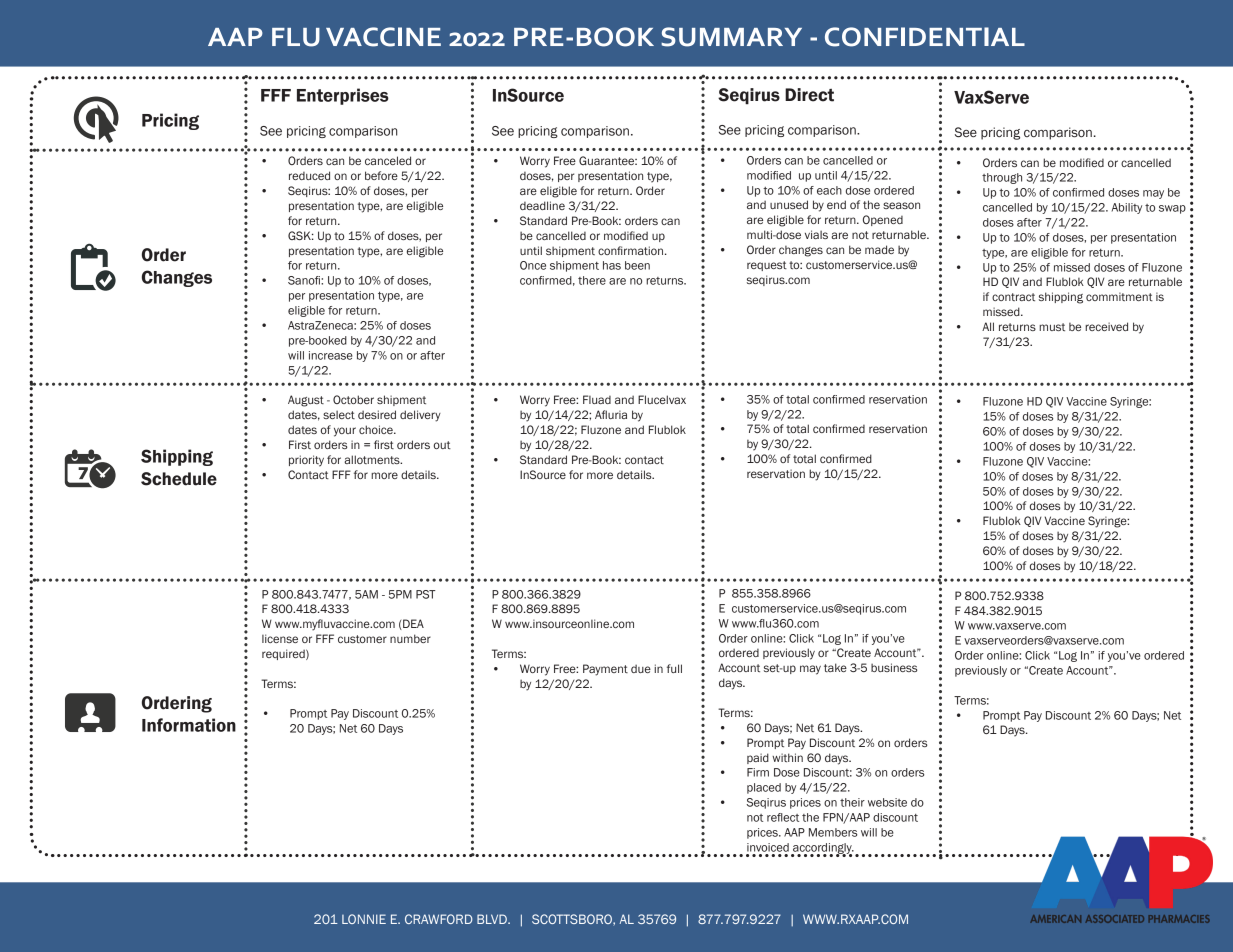 Image resolution: width=1233 pixels, height=952 pixels. What do you see at coordinates (343, 96) in the screenshot?
I see `Enterprises` at bounding box center [343, 96].
